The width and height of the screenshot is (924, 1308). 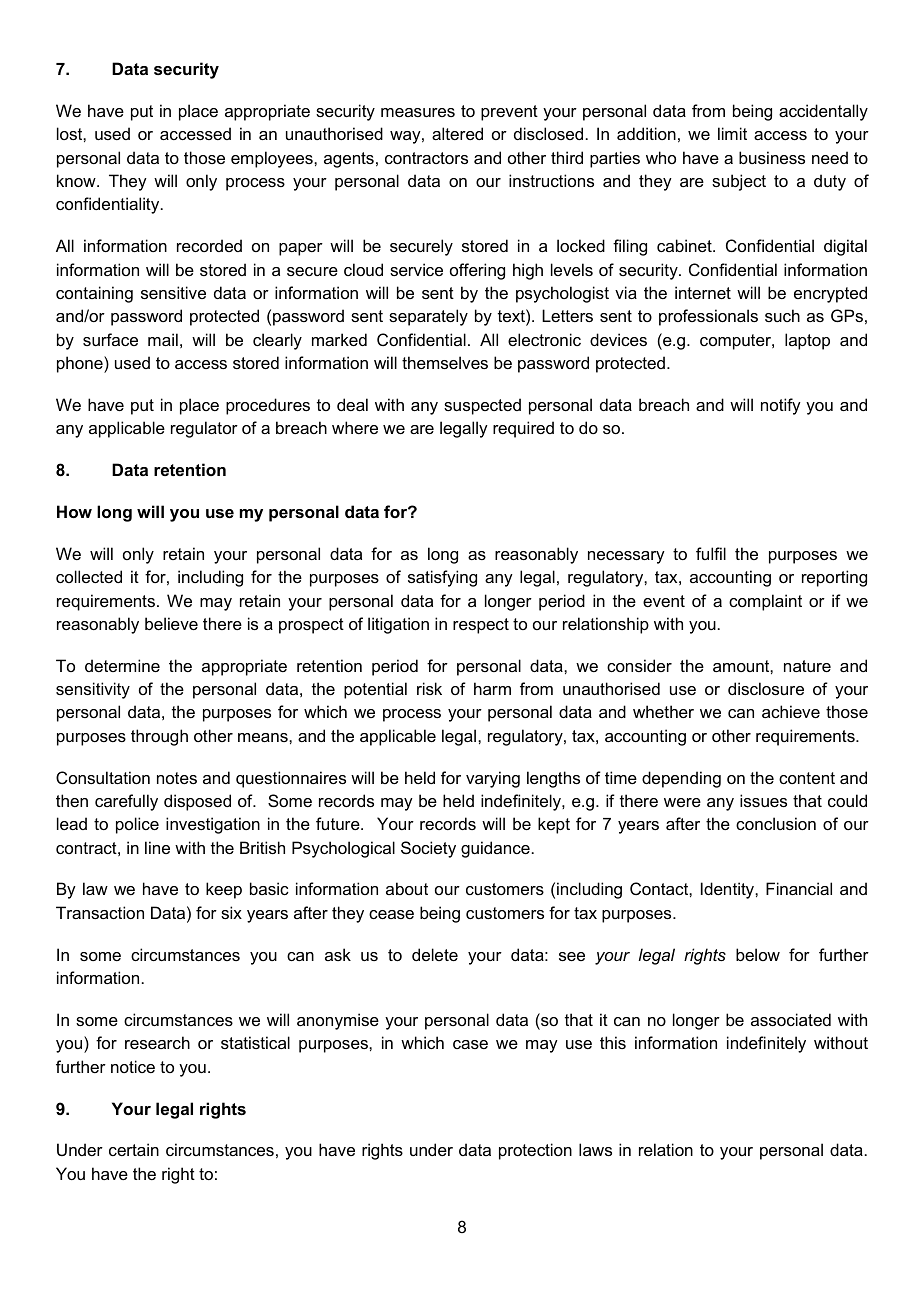 I want to click on altered, so click(x=457, y=133).
